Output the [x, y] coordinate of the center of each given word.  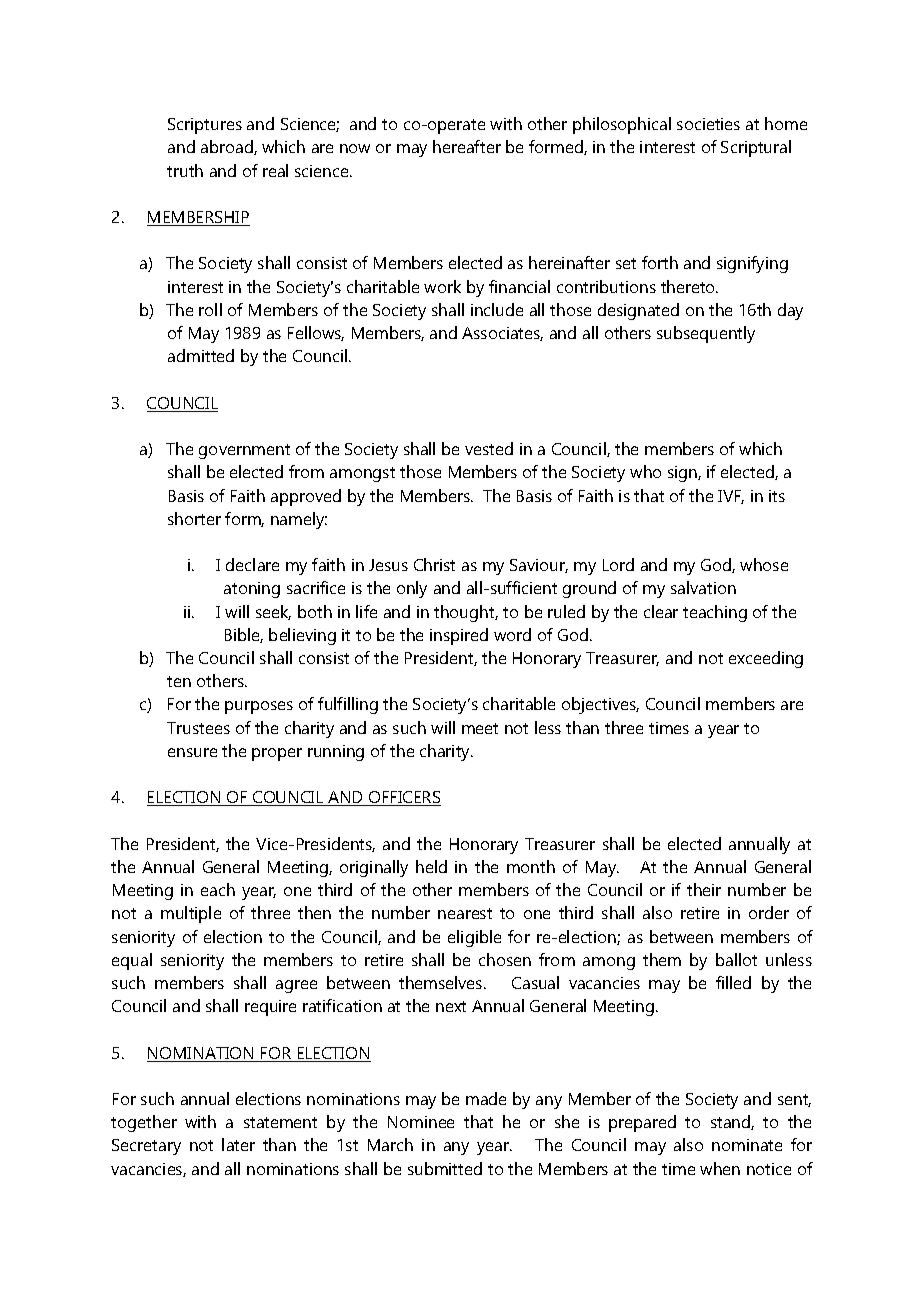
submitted [445, 1168]
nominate [747, 1145]
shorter [194, 518]
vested [489, 448]
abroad [228, 147]
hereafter [467, 146]
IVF [731, 497]
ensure [192, 752]
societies [708, 124]
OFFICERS [404, 798]
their [704, 889]
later [238, 1144]
